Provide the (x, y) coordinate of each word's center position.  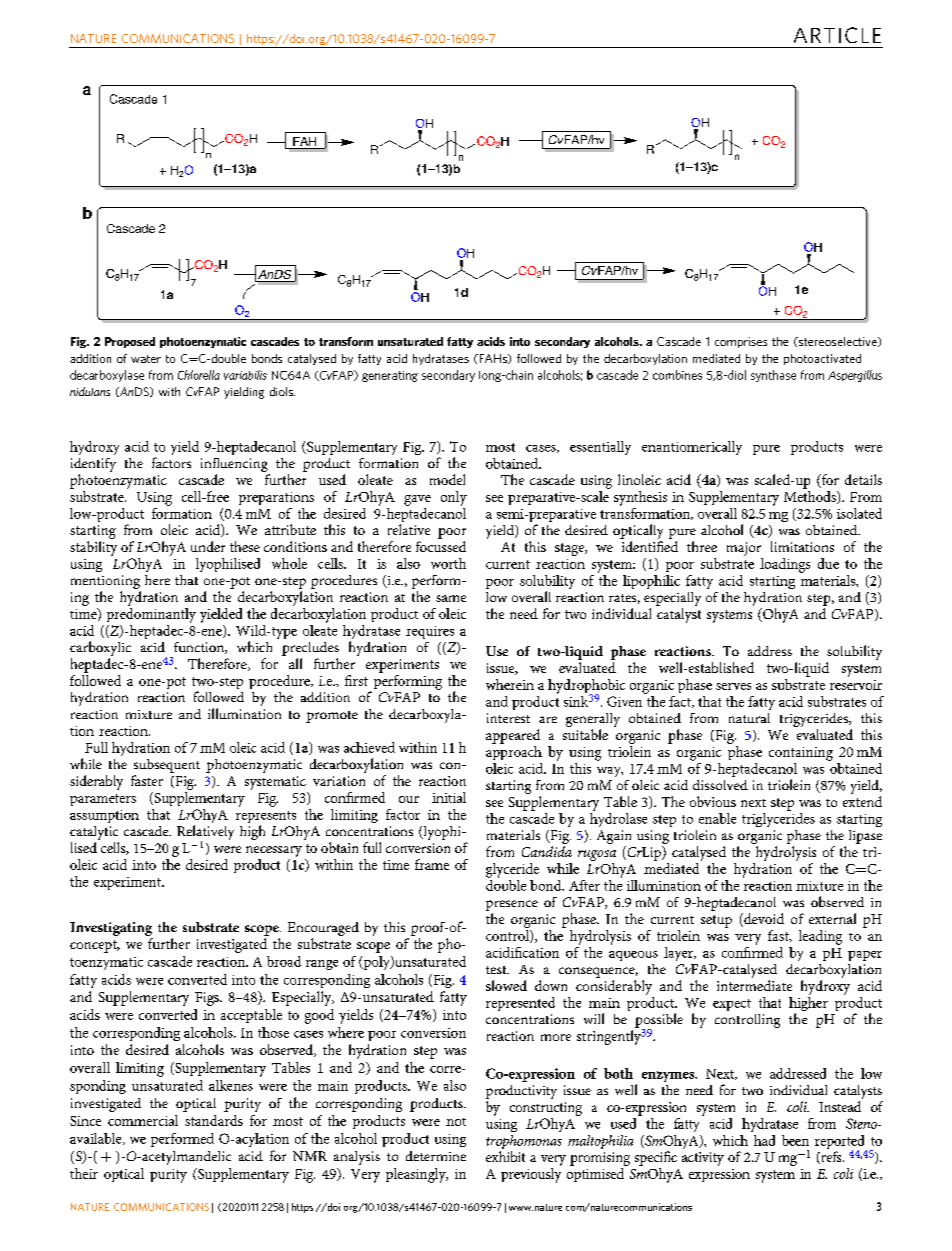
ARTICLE (837, 35)
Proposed (130, 342)
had (764, 1140)
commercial (143, 1120)
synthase (773, 376)
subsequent (167, 766)
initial (449, 797)
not (456, 1122)
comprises (741, 342)
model (447, 479)
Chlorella (199, 375)
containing (801, 754)
